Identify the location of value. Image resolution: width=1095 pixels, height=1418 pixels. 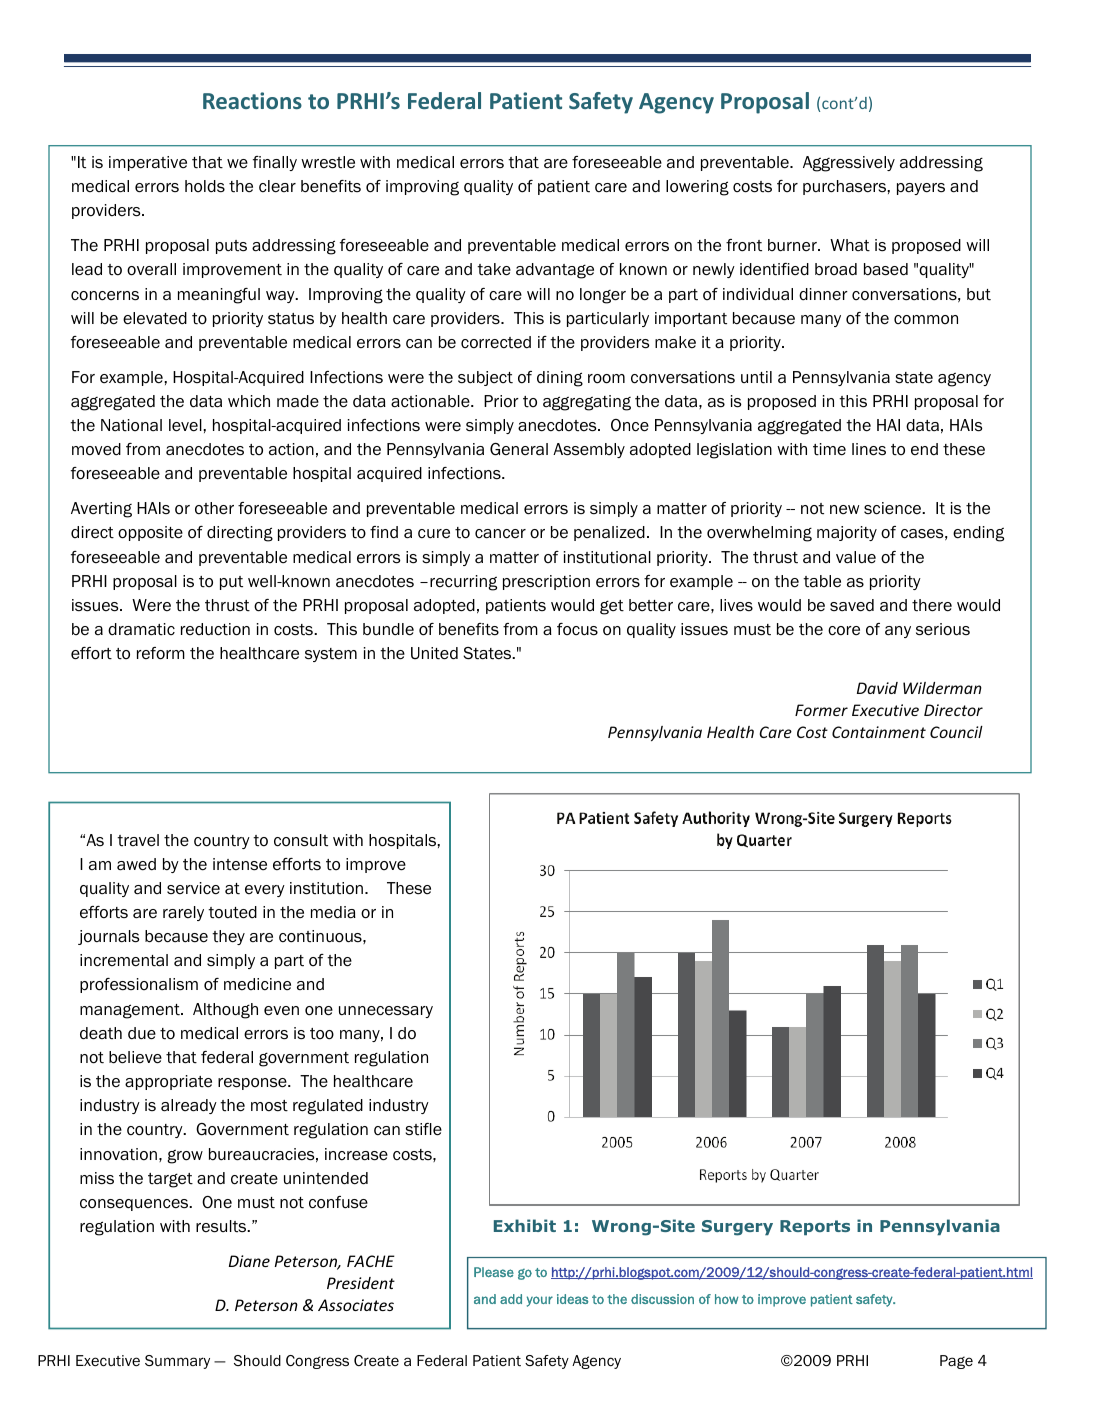
(856, 557).
